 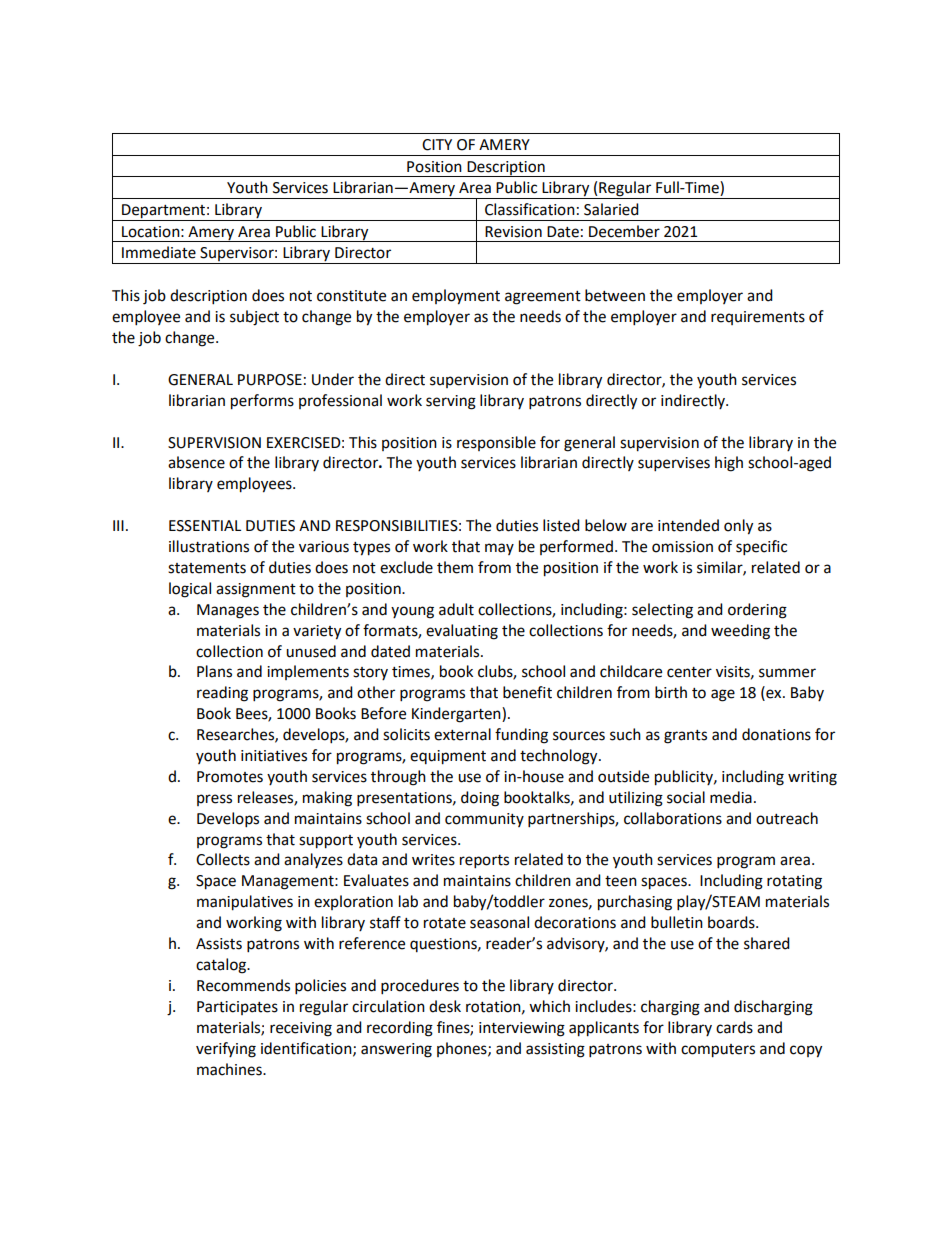 I want to click on subject, so click(x=254, y=318).
